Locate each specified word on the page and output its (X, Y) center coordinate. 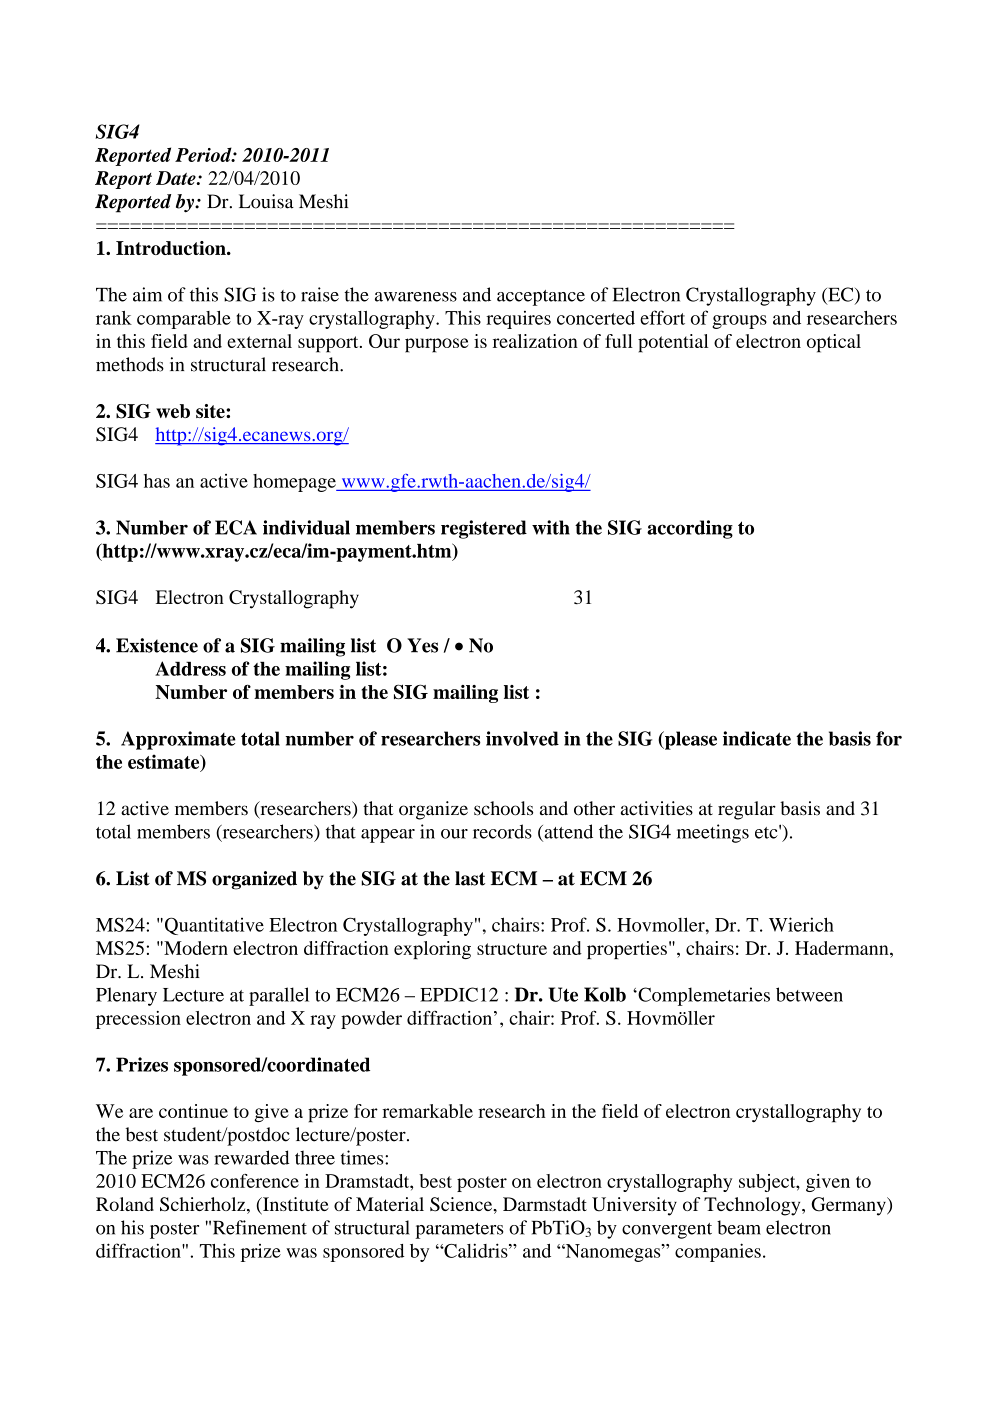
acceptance (541, 298)
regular (747, 810)
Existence (157, 645)
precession (138, 1020)
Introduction (172, 248)
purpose (436, 345)
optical (834, 343)
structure (512, 949)
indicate (757, 738)
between (809, 994)
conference (255, 1181)
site (211, 411)
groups (739, 322)
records (502, 831)
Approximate (178, 740)
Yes (422, 645)
